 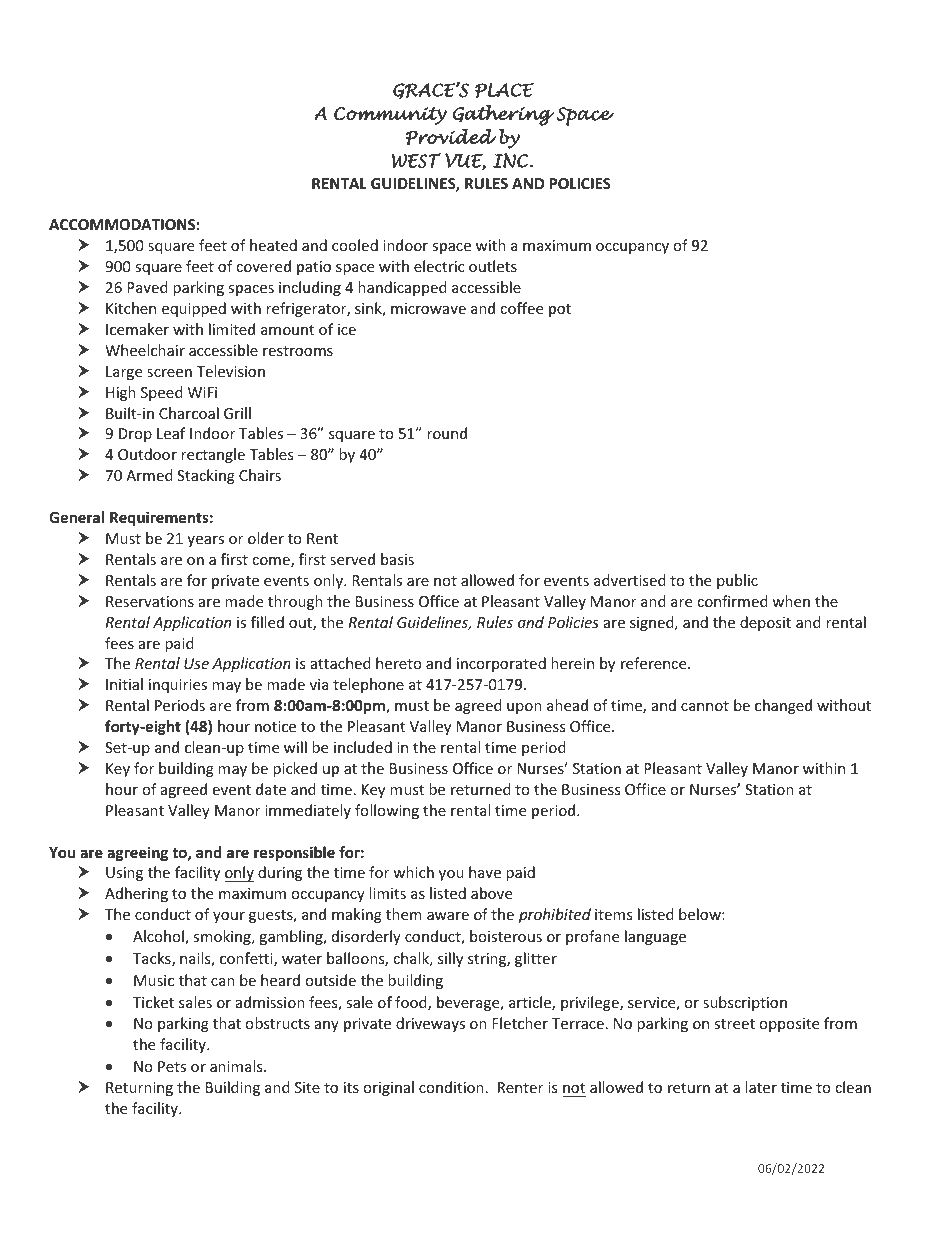 What do you see at coordinates (655, 937) in the screenshot?
I see `language` at bounding box center [655, 937].
